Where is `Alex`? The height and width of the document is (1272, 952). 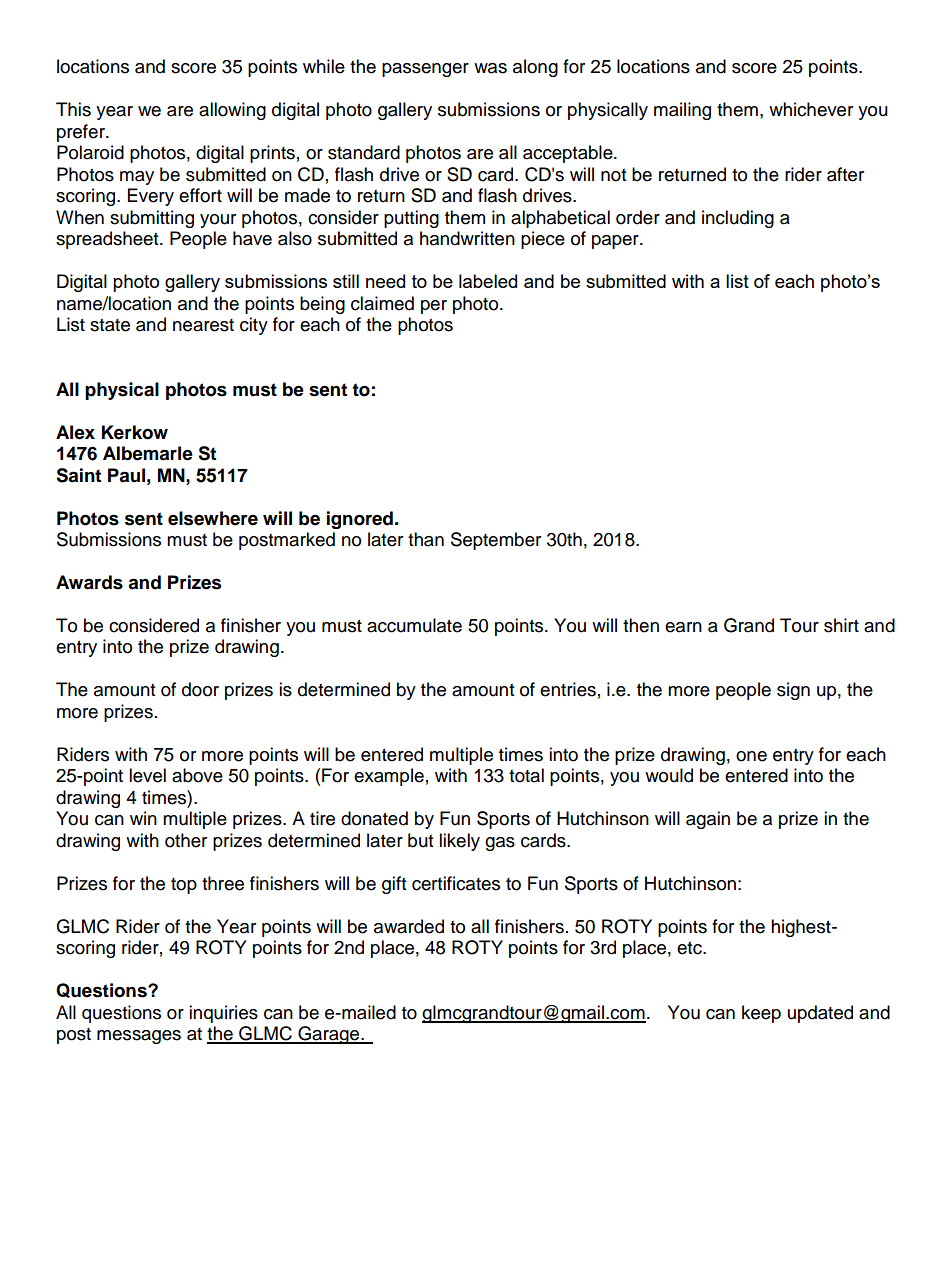 Alex is located at coordinates (75, 432).
